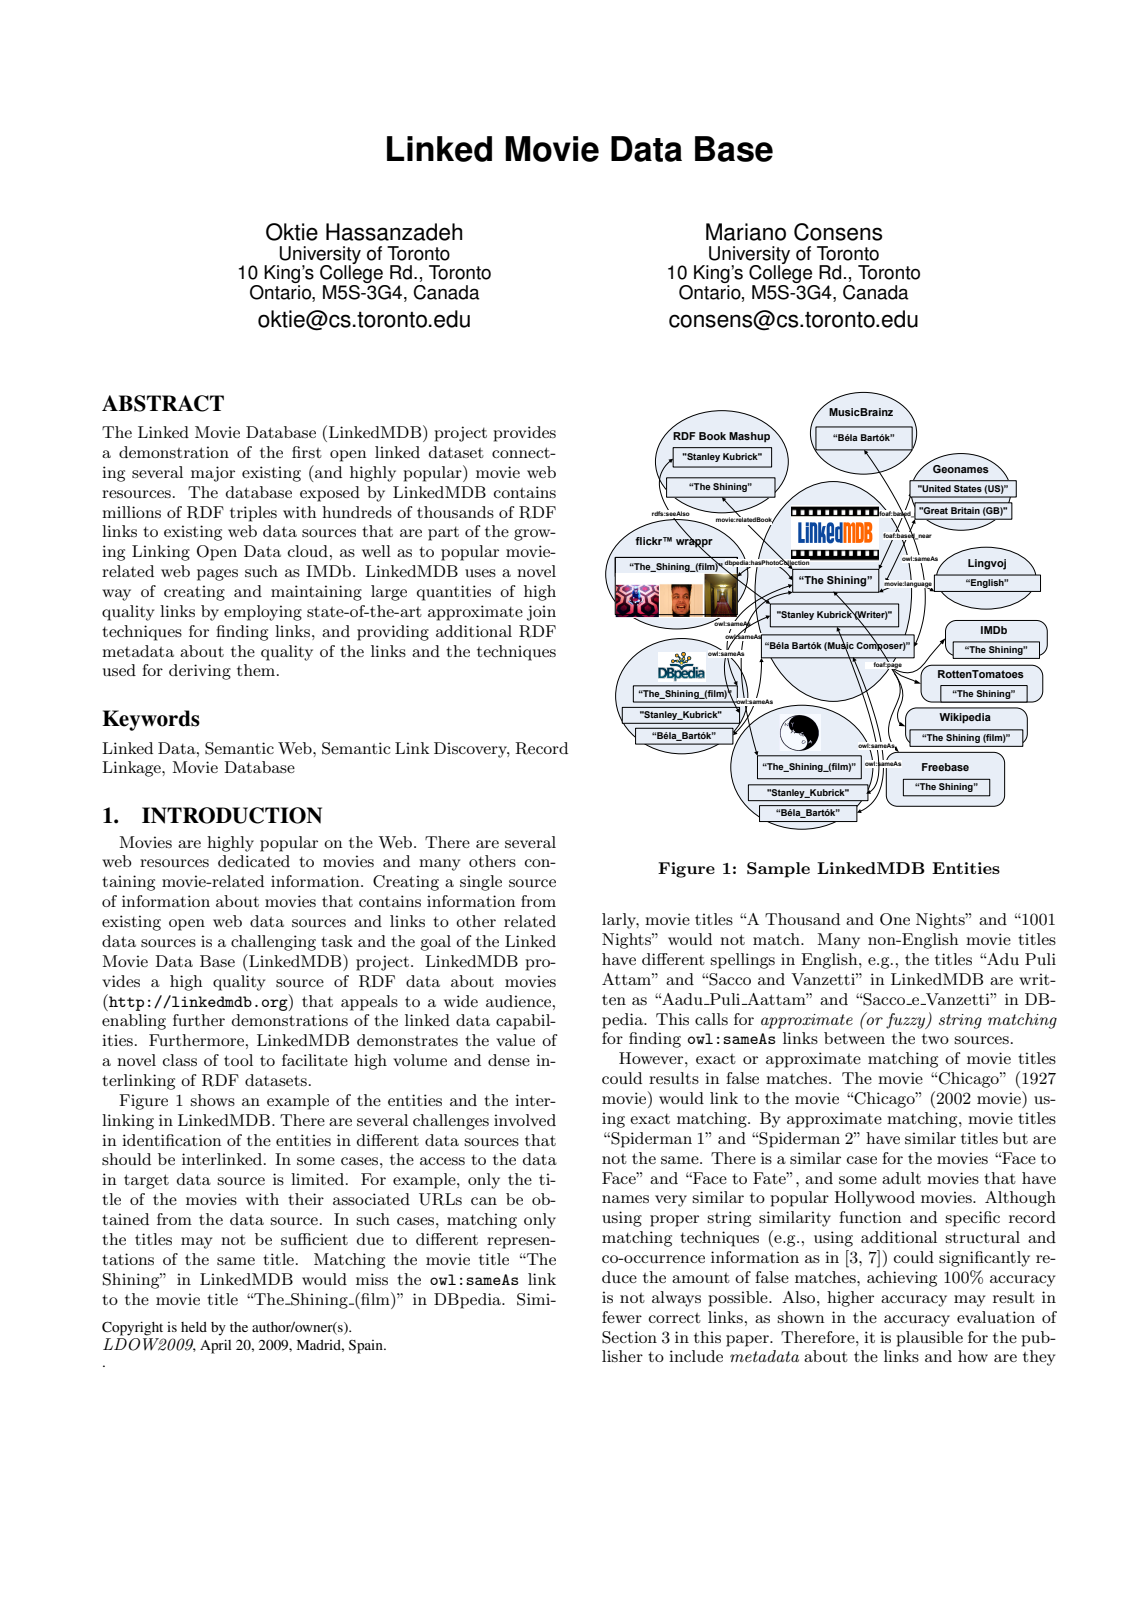  I want to click on ABSTRACT, so click(163, 403).
